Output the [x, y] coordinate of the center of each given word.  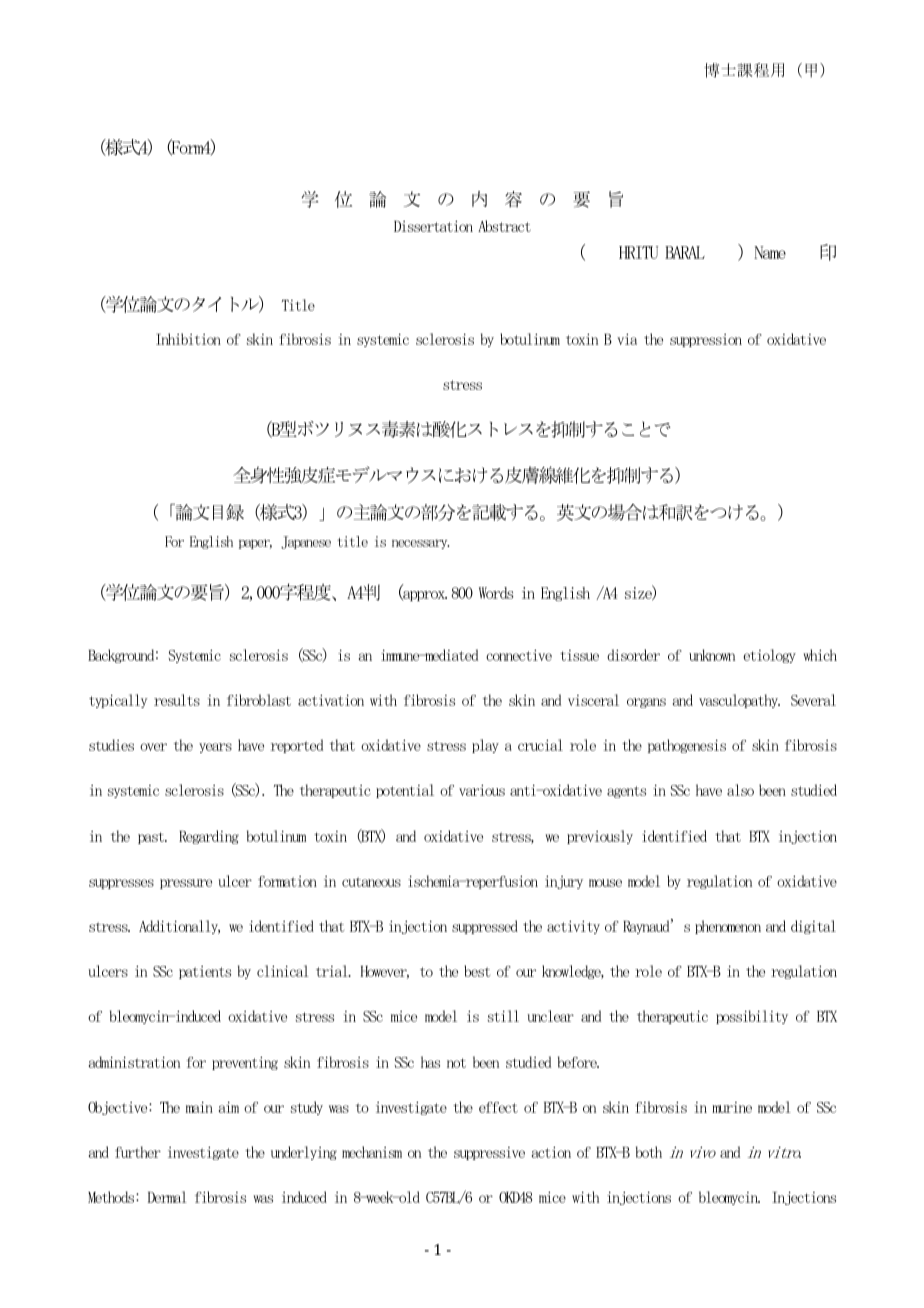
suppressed [485, 927]
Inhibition [188, 339]
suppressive [489, 1153]
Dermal [167, 1197]
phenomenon [728, 927]
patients [205, 972]
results [177, 700]
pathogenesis [687, 746]
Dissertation [433, 226]
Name [770, 252]
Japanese [306, 542]
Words [496, 593]
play [485, 746]
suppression [706, 340]
